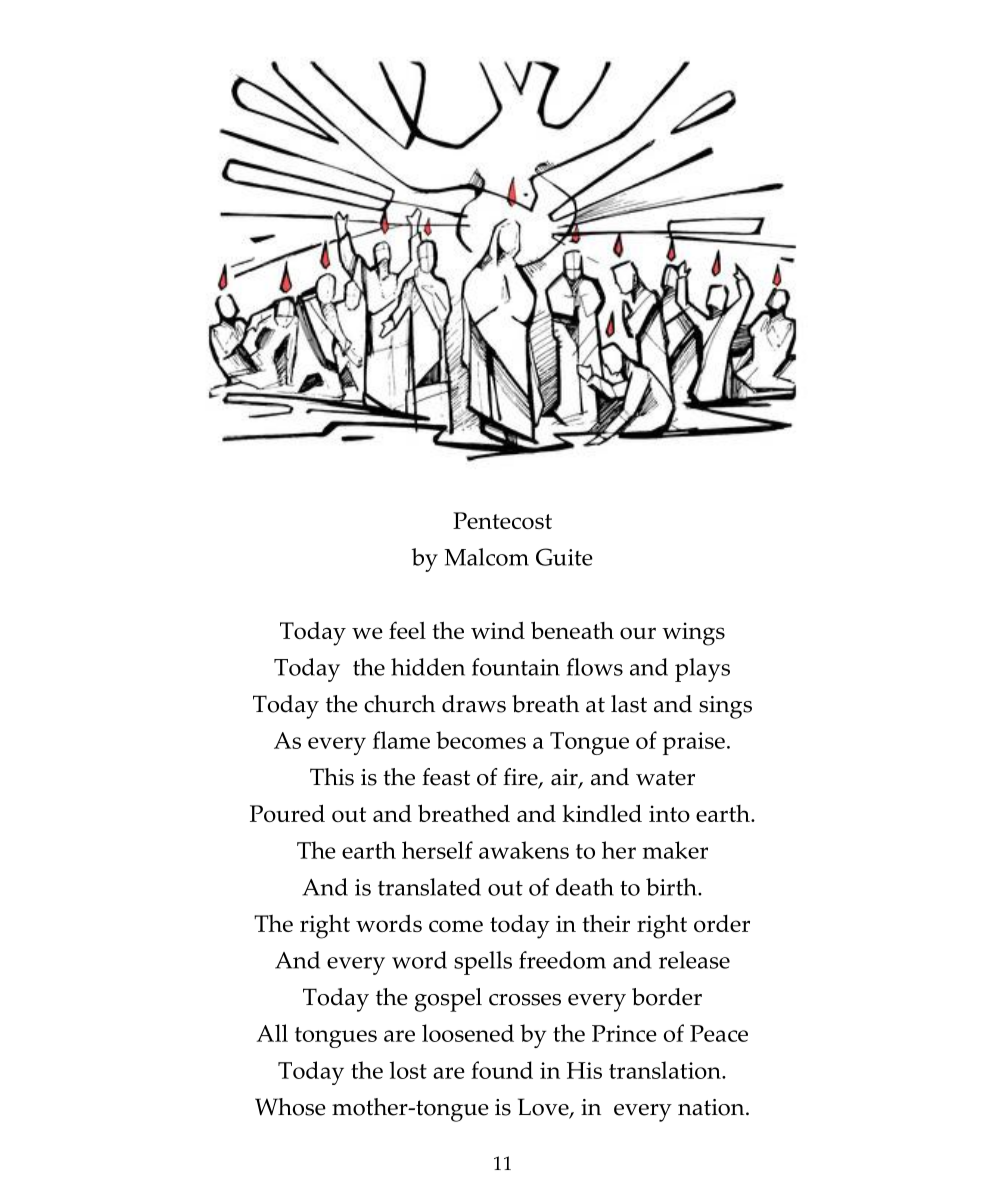 The image size is (991, 1204). Describe the element at coordinates (290, 1107) in the screenshot. I see `Whose` at that location.
